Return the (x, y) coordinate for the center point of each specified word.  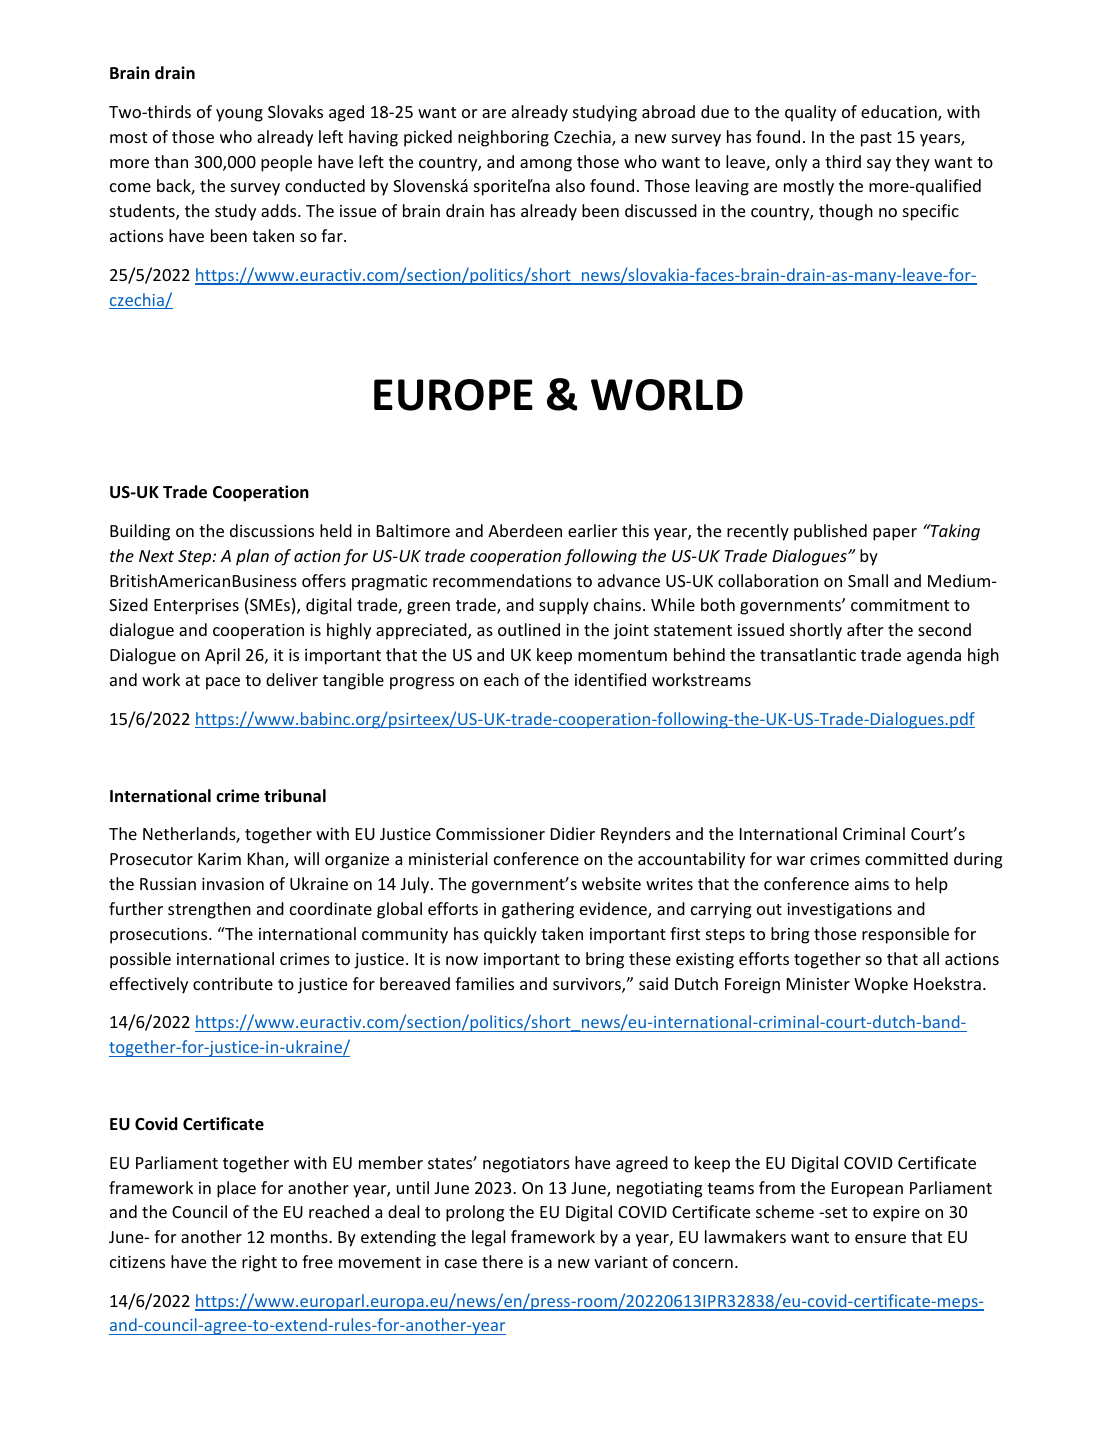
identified (610, 679)
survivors (588, 985)
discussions (272, 530)
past (876, 139)
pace (223, 683)
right (259, 1263)
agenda (934, 656)
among (546, 165)
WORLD (667, 395)
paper (895, 534)
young (239, 115)
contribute (233, 983)
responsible (905, 935)
